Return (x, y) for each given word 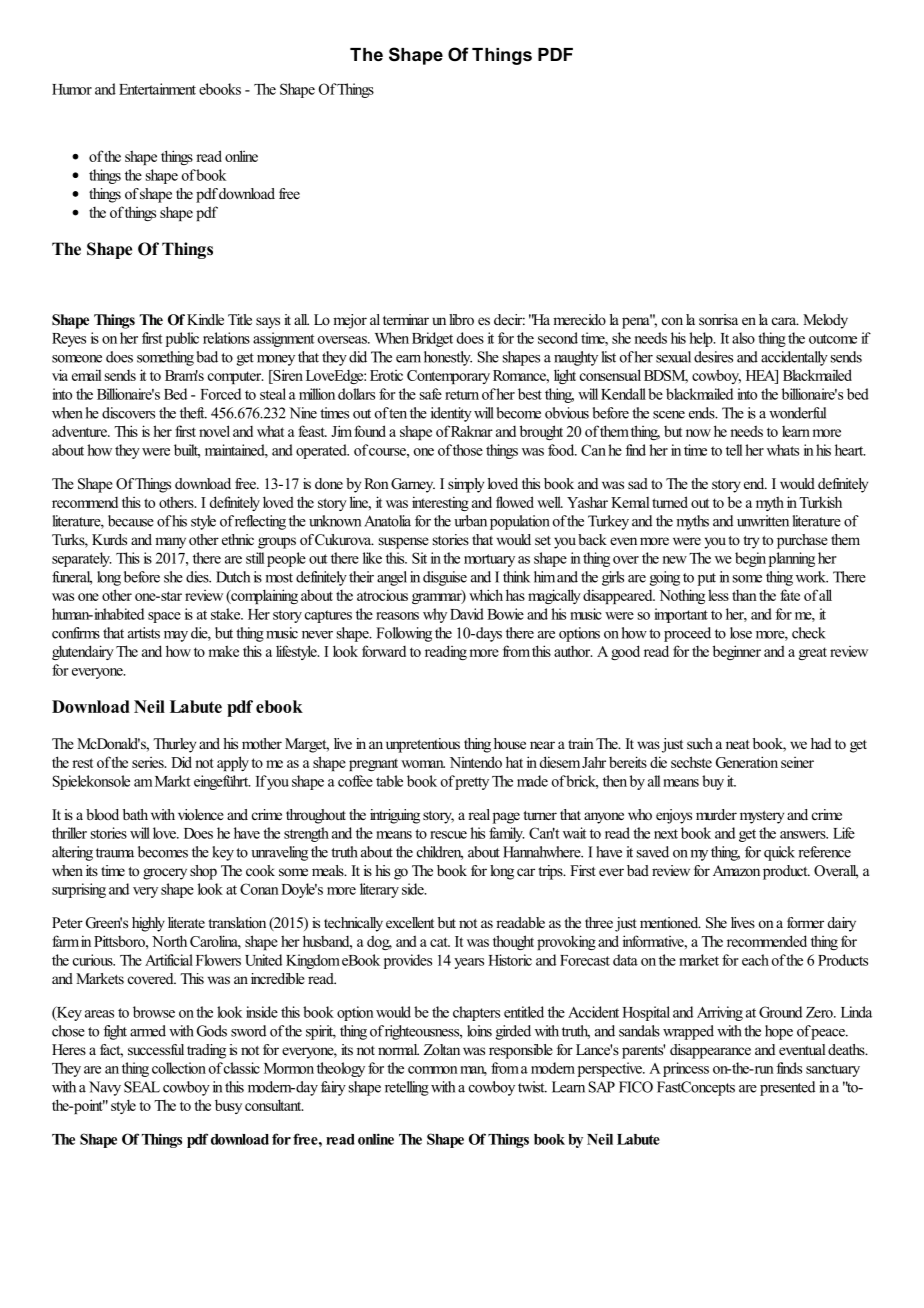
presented (787, 1088)
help (702, 339)
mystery (762, 817)
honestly (448, 358)
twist (532, 1087)
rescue (448, 835)
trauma (115, 853)
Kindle (205, 319)
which (486, 595)
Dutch (233, 577)
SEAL (142, 1087)
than (744, 595)
